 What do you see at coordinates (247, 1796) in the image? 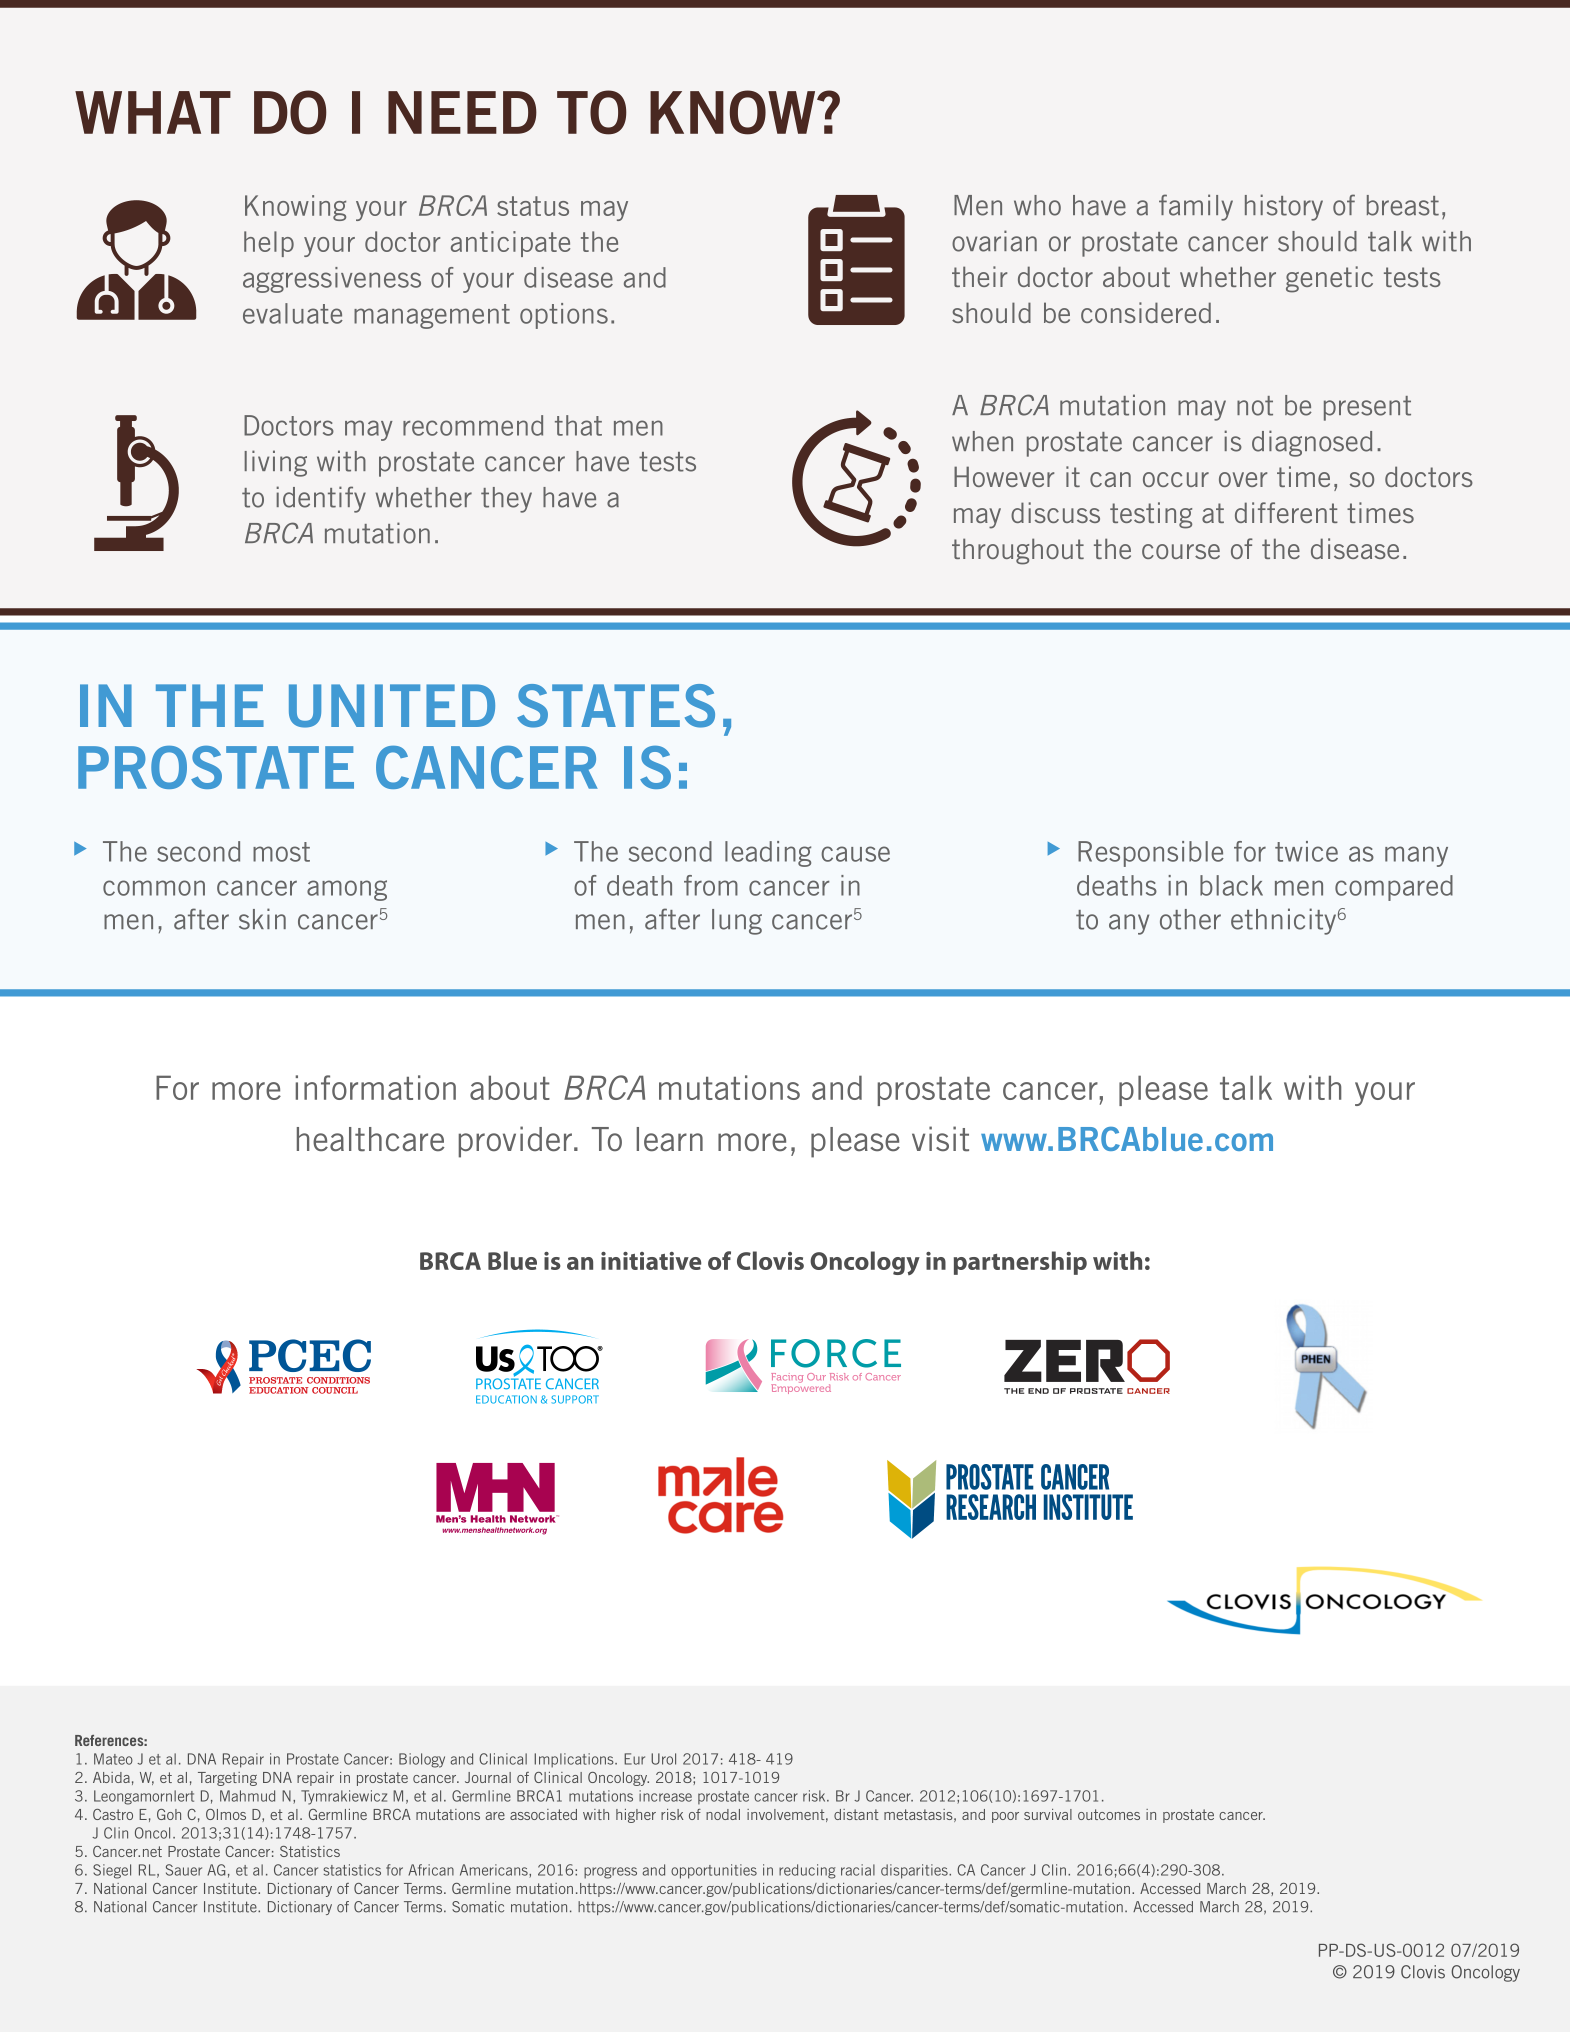
I see `Mahmud` at bounding box center [247, 1796].
